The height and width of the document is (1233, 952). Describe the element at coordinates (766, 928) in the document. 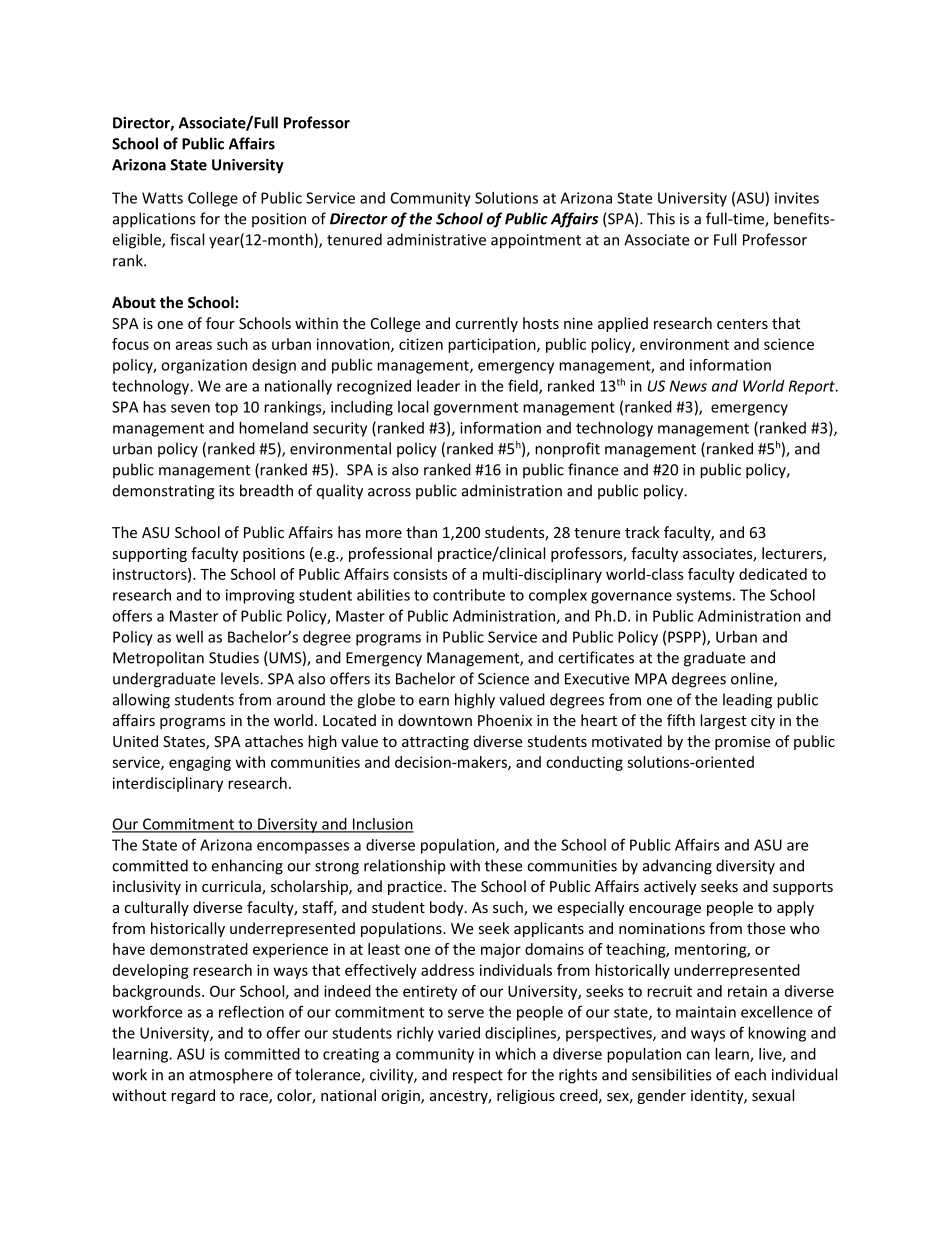

I see `those` at that location.
